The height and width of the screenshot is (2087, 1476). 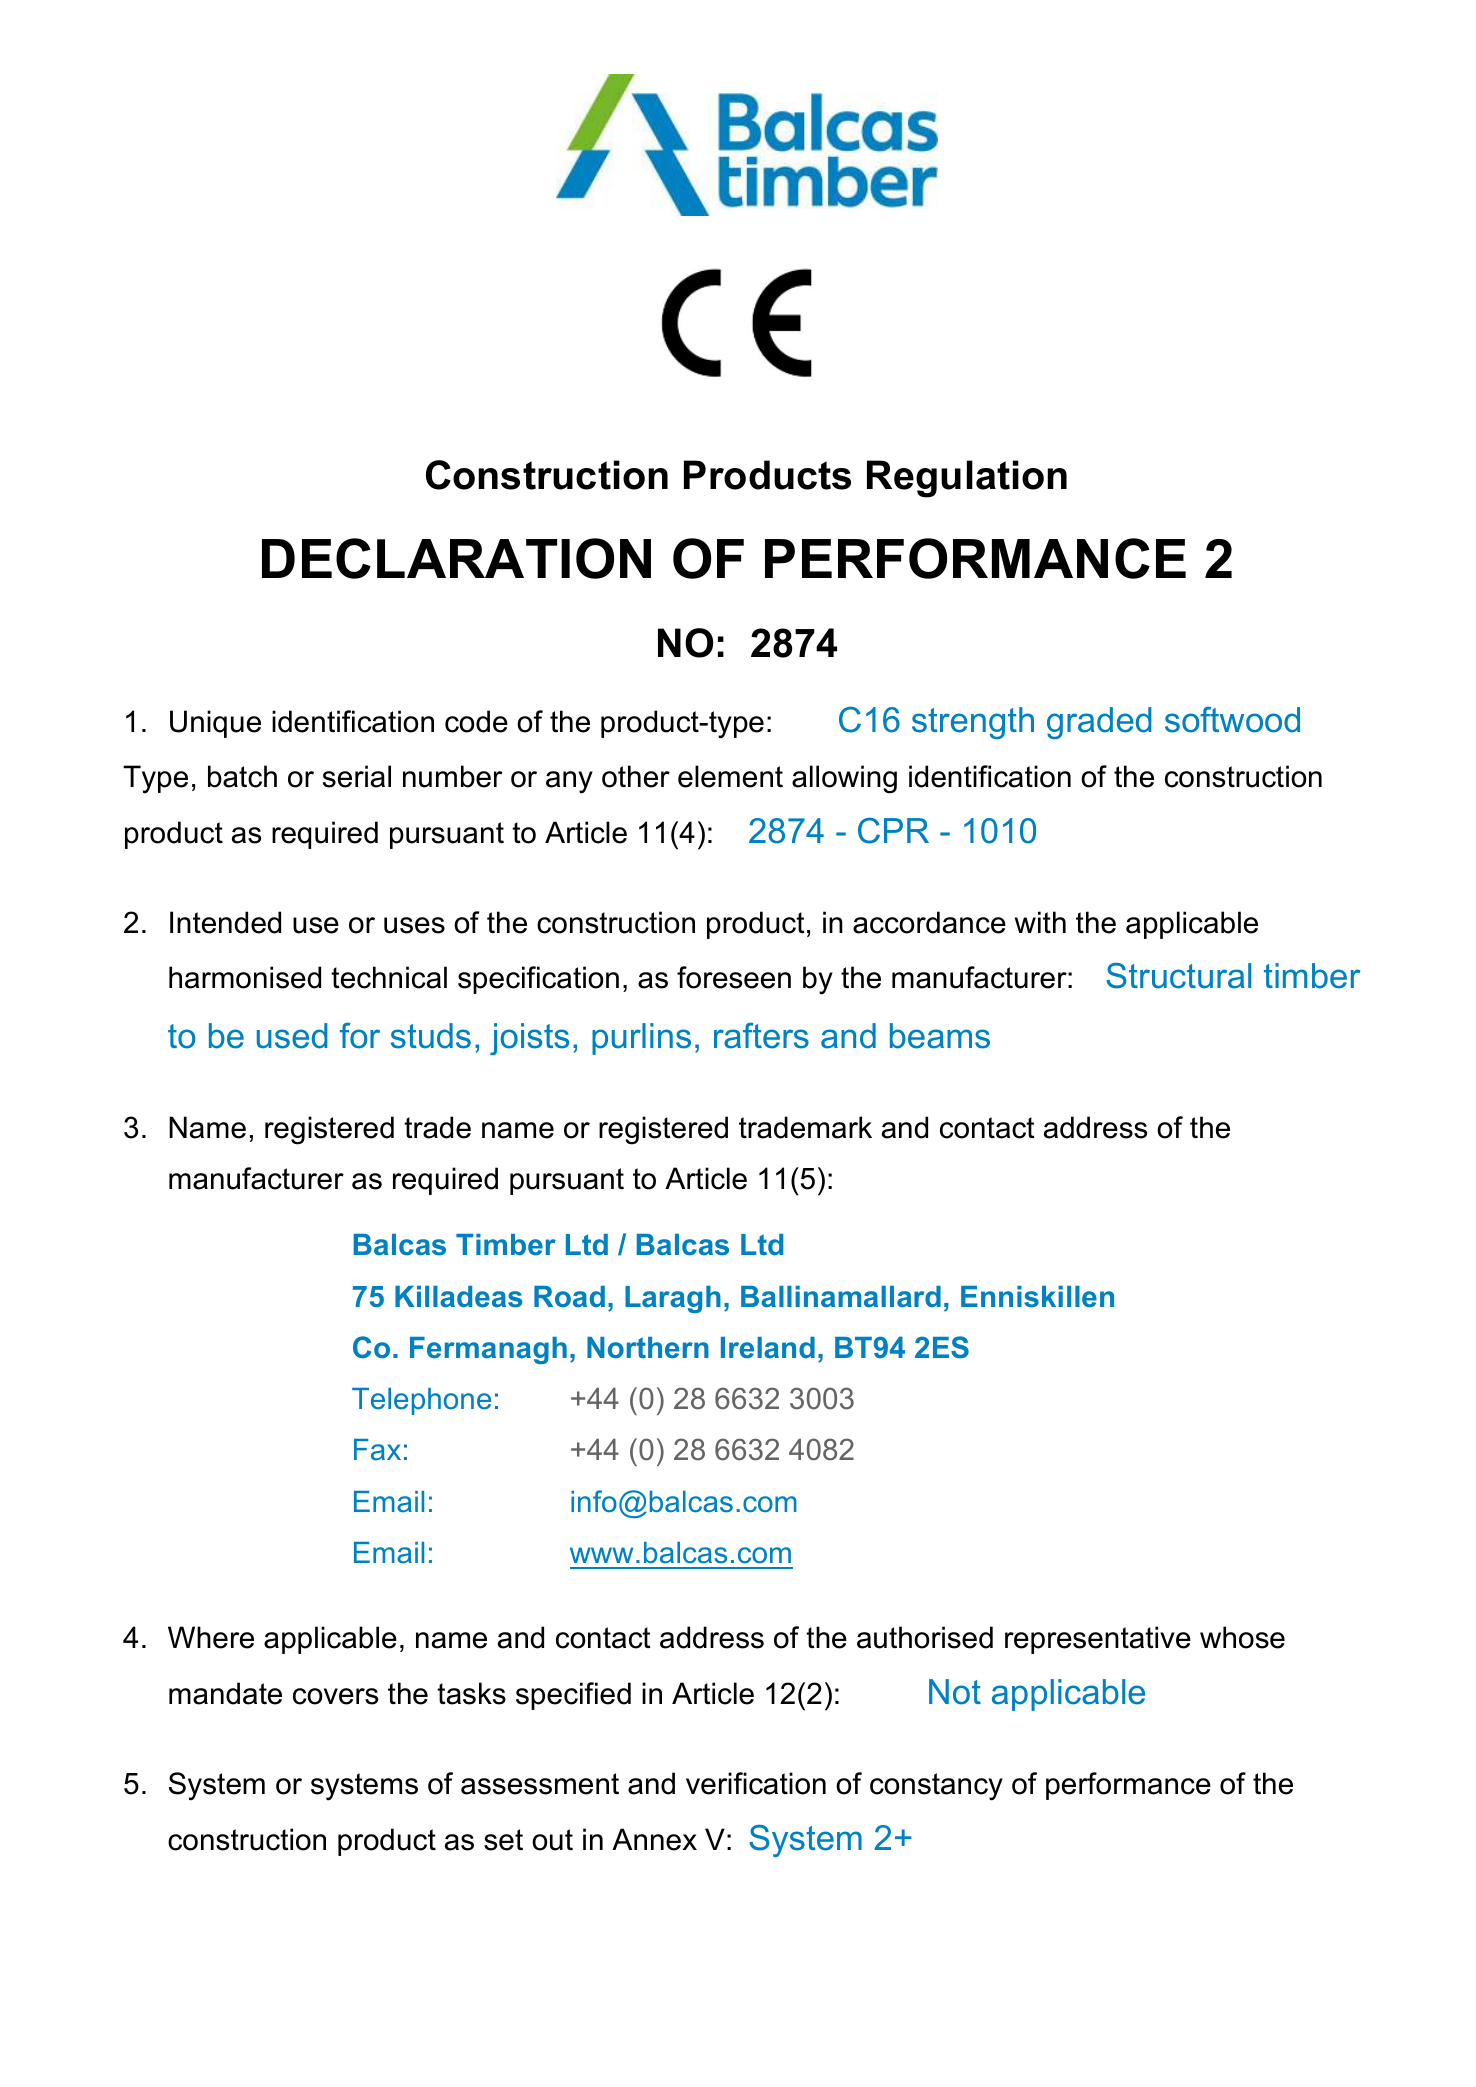 I want to click on beams, so click(x=940, y=1036).
